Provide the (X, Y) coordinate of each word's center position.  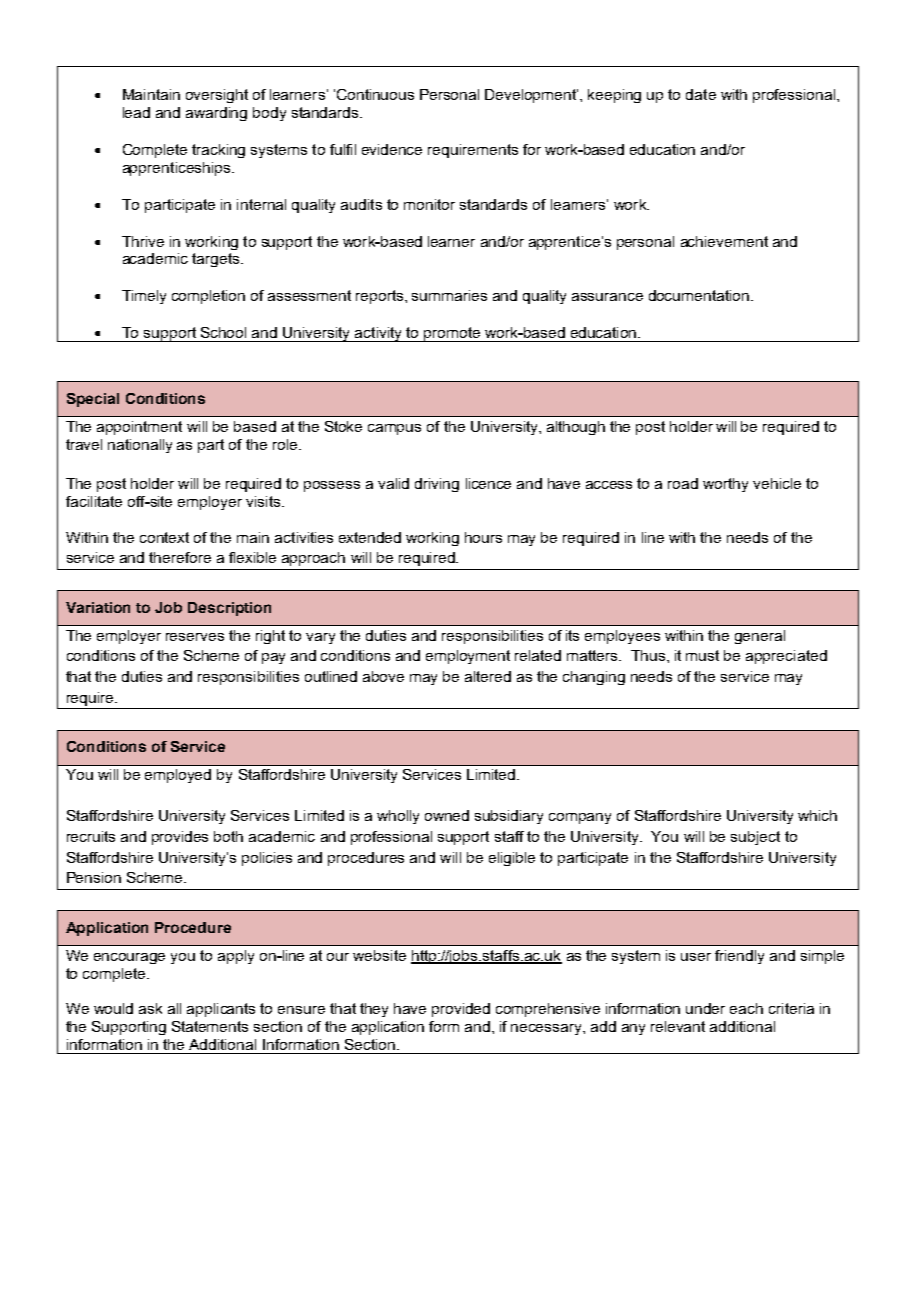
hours (483, 537)
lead (136, 112)
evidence (392, 149)
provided (461, 1010)
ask (150, 1008)
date (701, 94)
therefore (180, 557)
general (760, 637)
